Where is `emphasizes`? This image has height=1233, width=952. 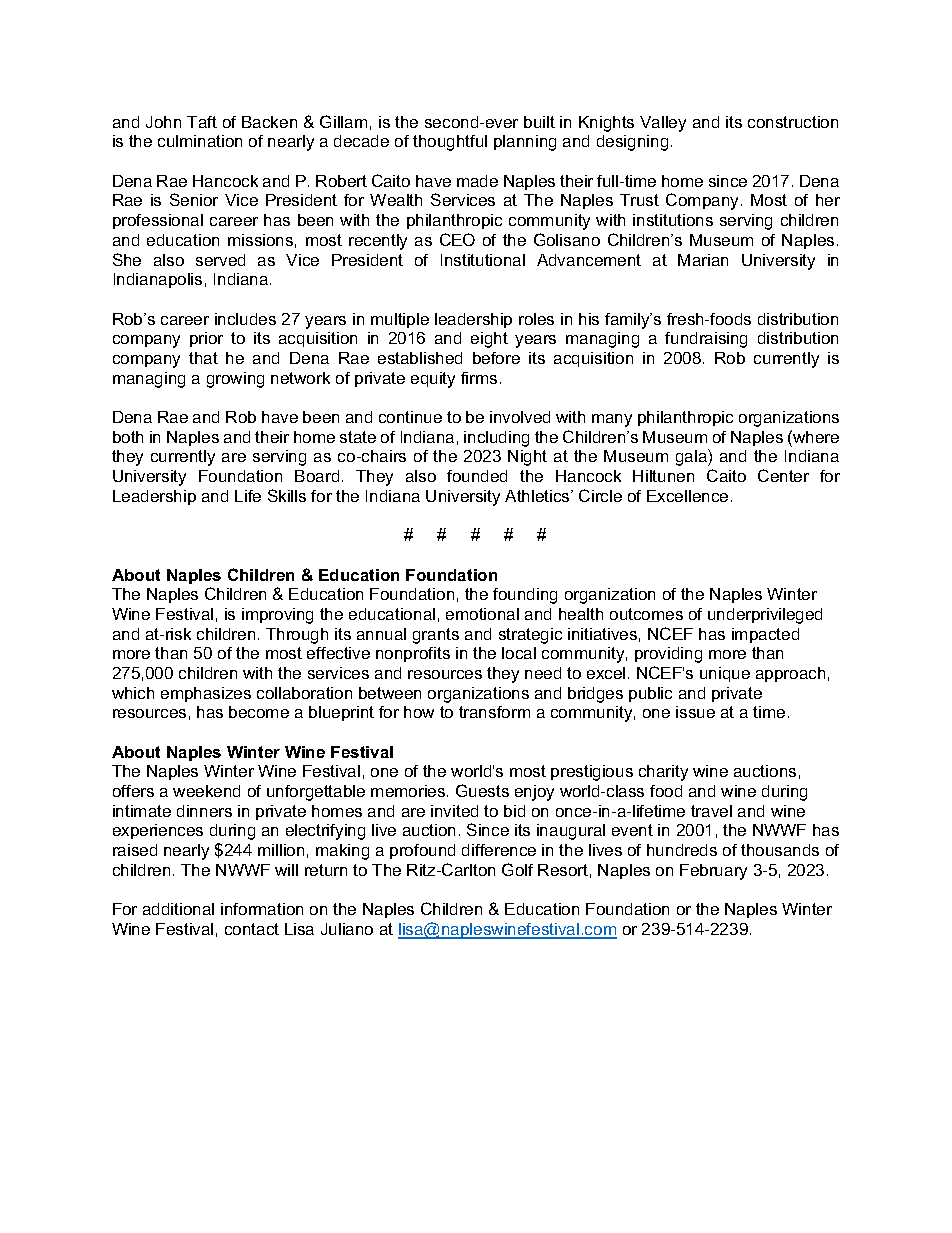 emphasizes is located at coordinates (206, 694).
